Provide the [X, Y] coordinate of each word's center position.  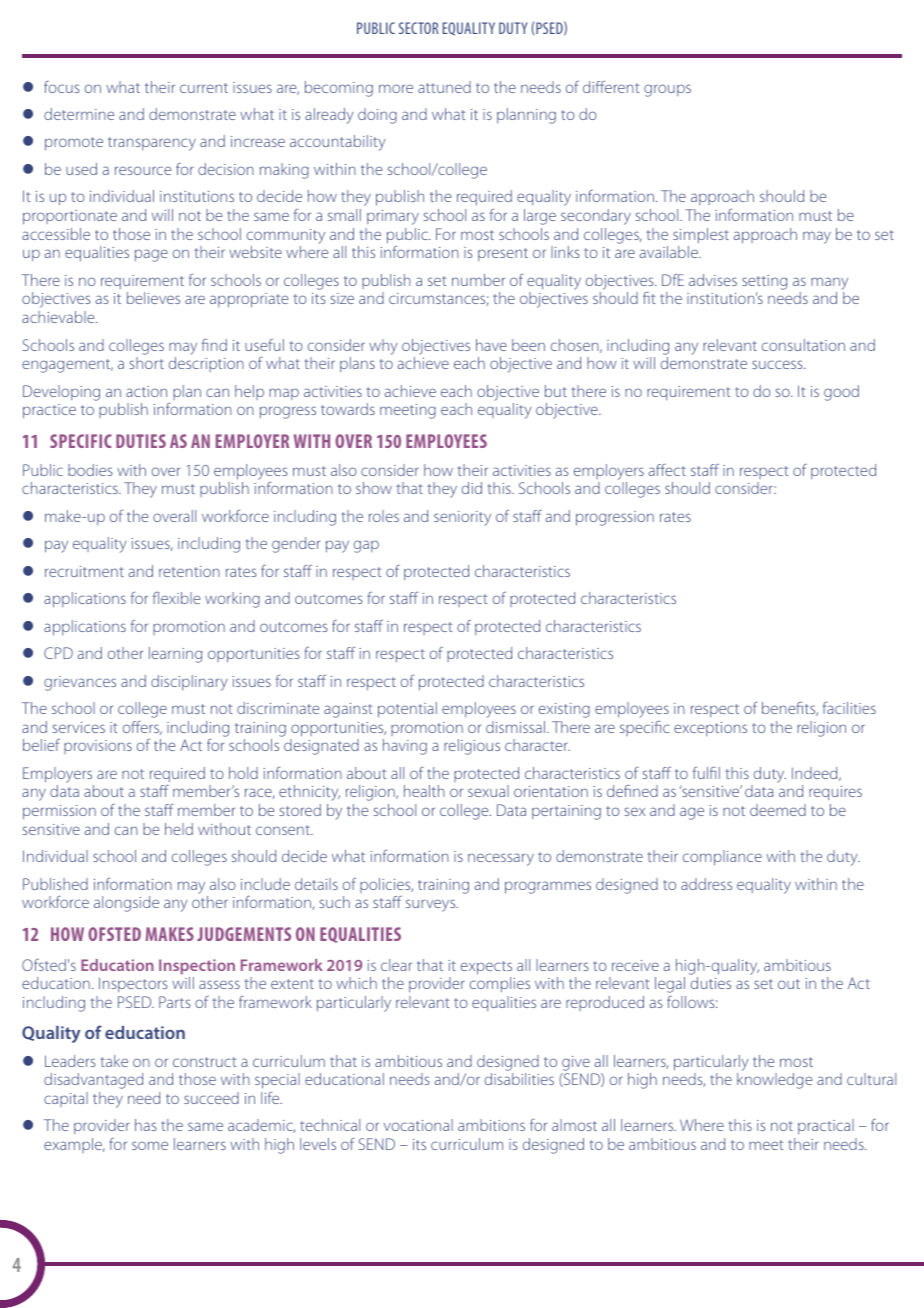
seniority [462, 518]
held [179, 829]
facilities [849, 708]
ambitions [491, 1125]
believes [153, 298]
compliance [722, 858]
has [146, 1125]
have [491, 345]
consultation [803, 345]
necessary [501, 859]
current [204, 88]
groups [667, 90]
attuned [444, 87]
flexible [176, 598]
